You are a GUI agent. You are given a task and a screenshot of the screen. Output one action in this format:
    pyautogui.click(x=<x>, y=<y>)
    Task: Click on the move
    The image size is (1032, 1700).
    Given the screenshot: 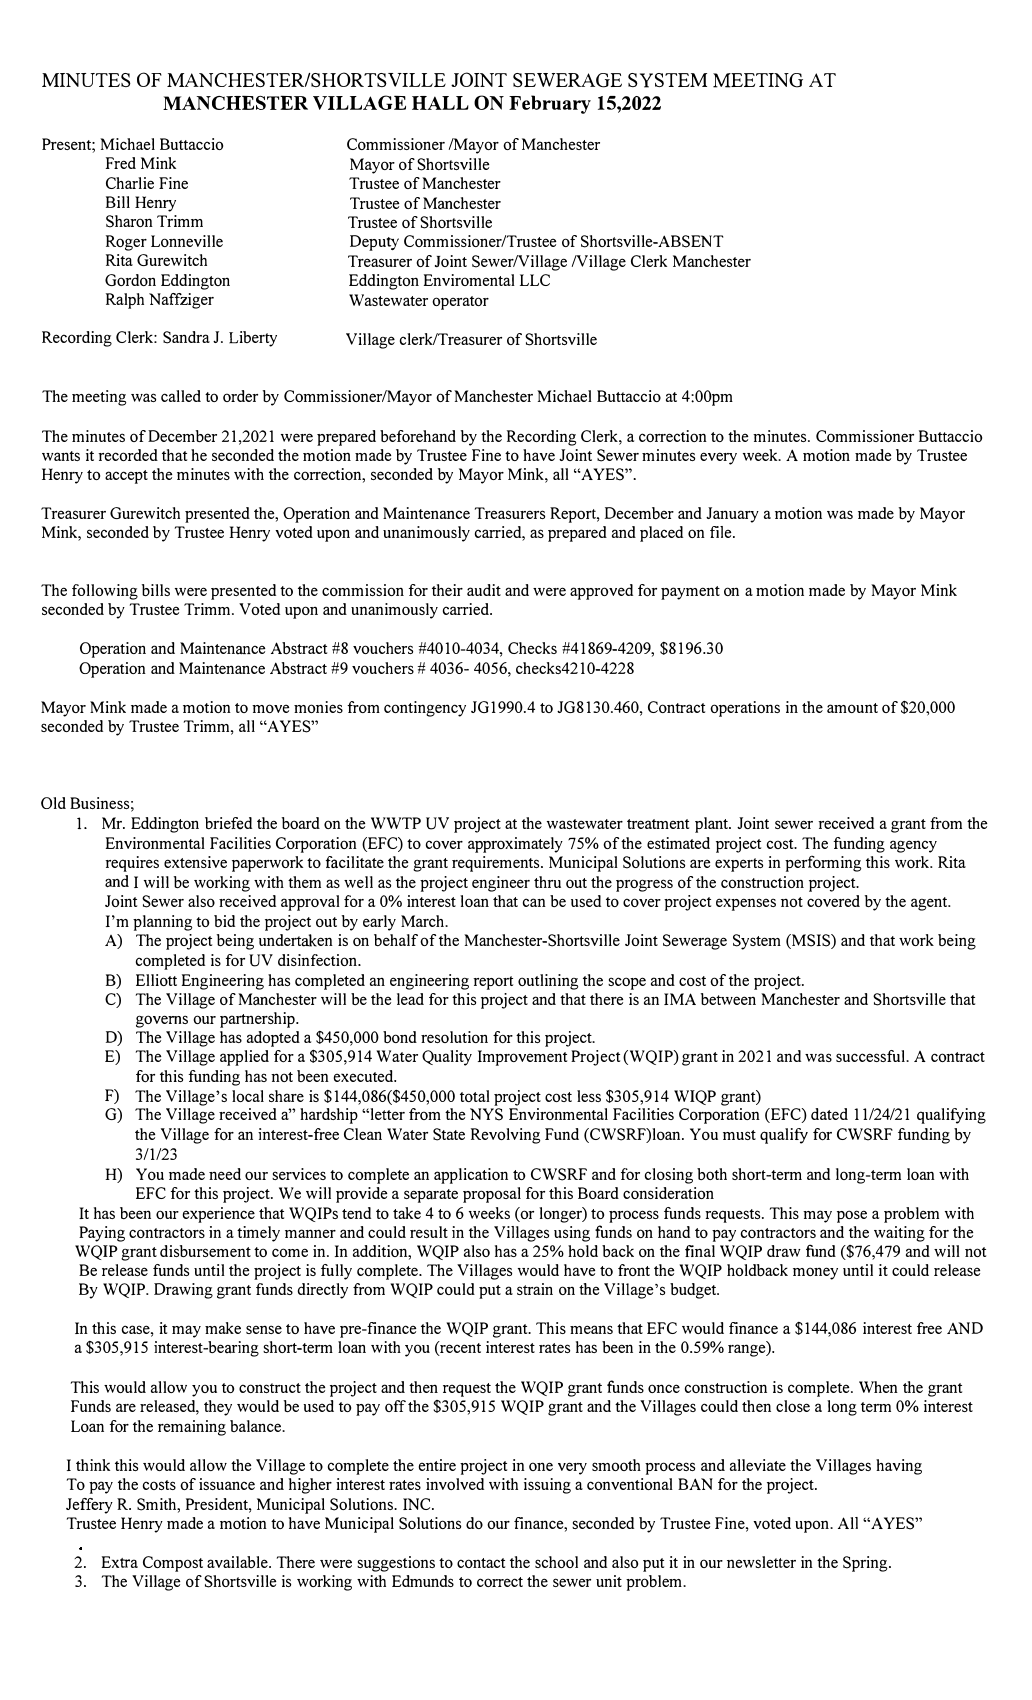 What is the action you would take?
    pyautogui.click(x=270, y=708)
